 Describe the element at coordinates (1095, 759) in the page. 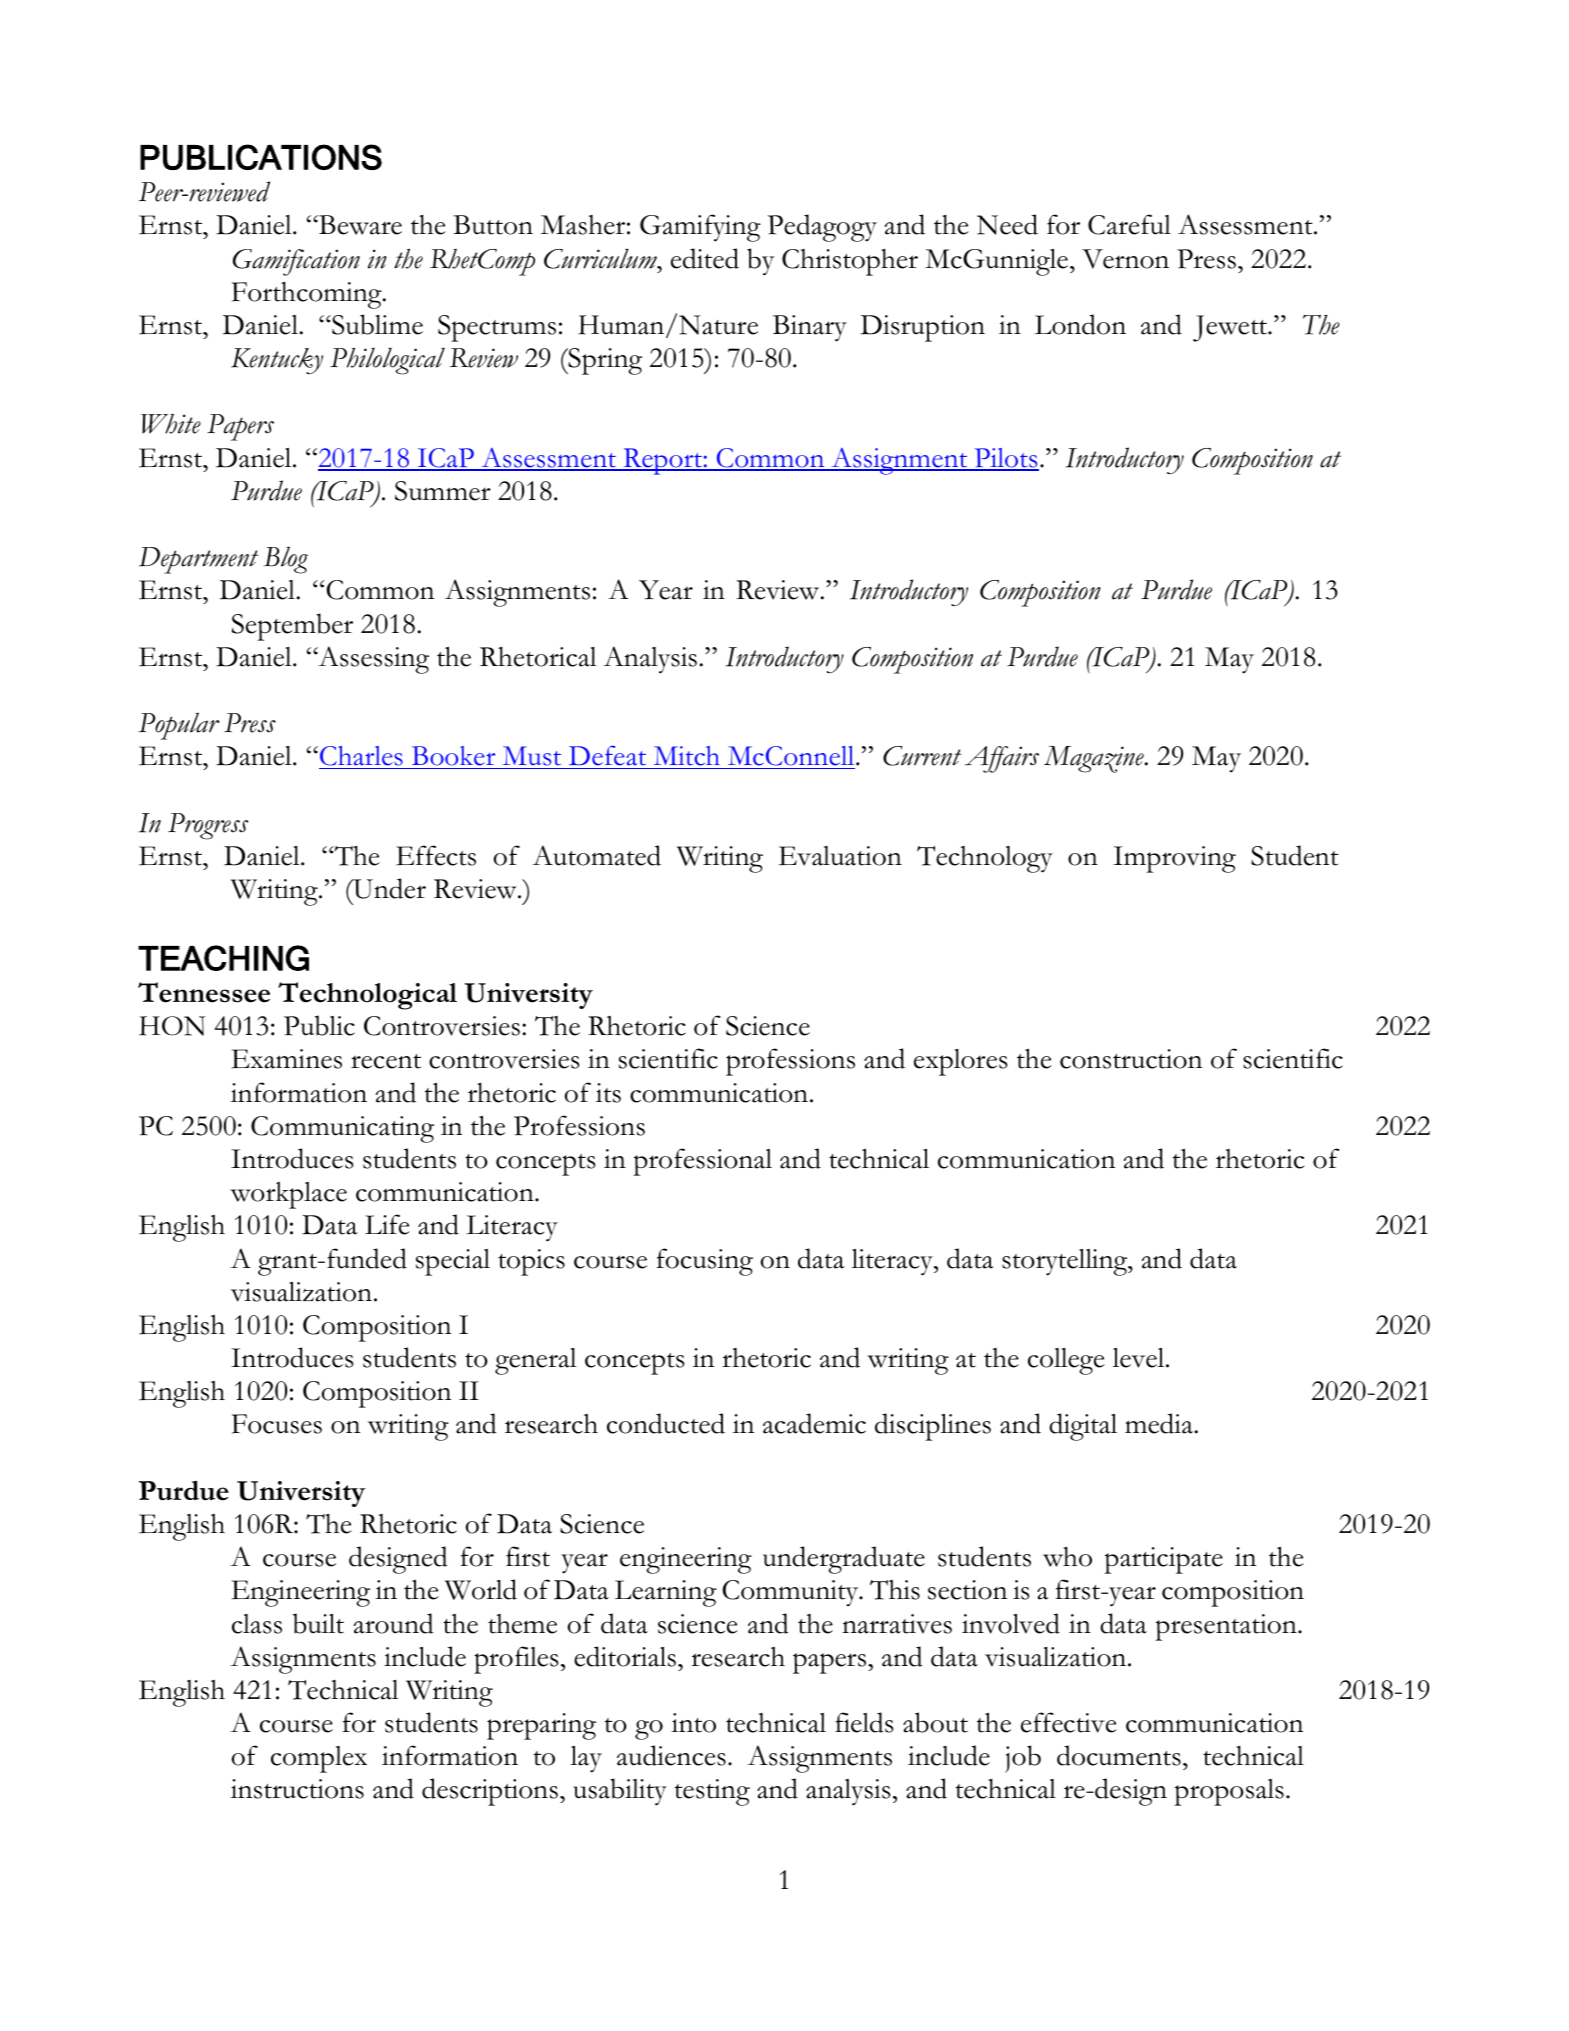

I see `Magazine` at that location.
